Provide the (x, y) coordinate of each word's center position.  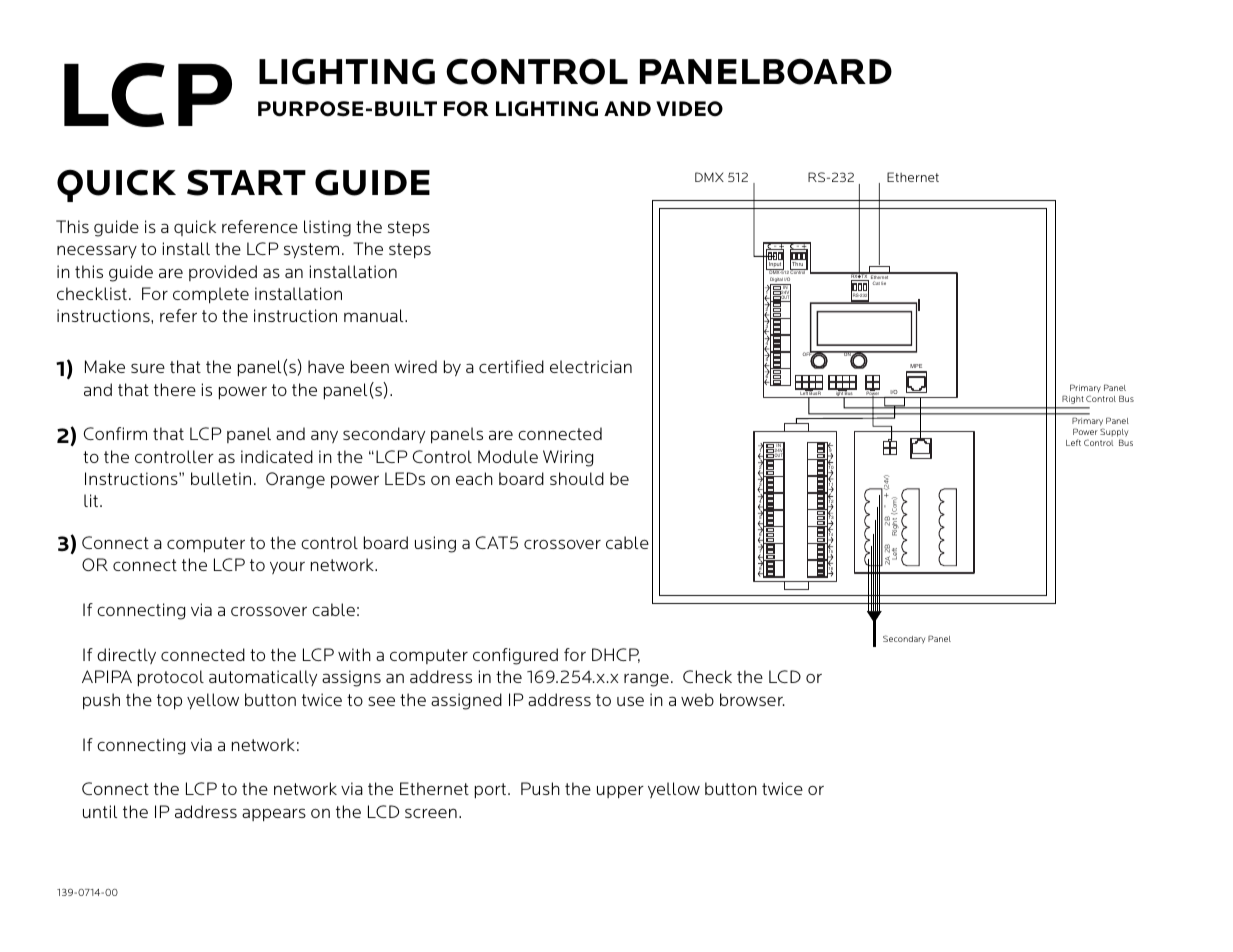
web (697, 699)
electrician (591, 366)
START (246, 182)
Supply (1114, 434)
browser (752, 699)
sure (148, 368)
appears (274, 815)
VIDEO (689, 108)
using (435, 544)
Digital (777, 281)
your (287, 568)
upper (620, 792)
